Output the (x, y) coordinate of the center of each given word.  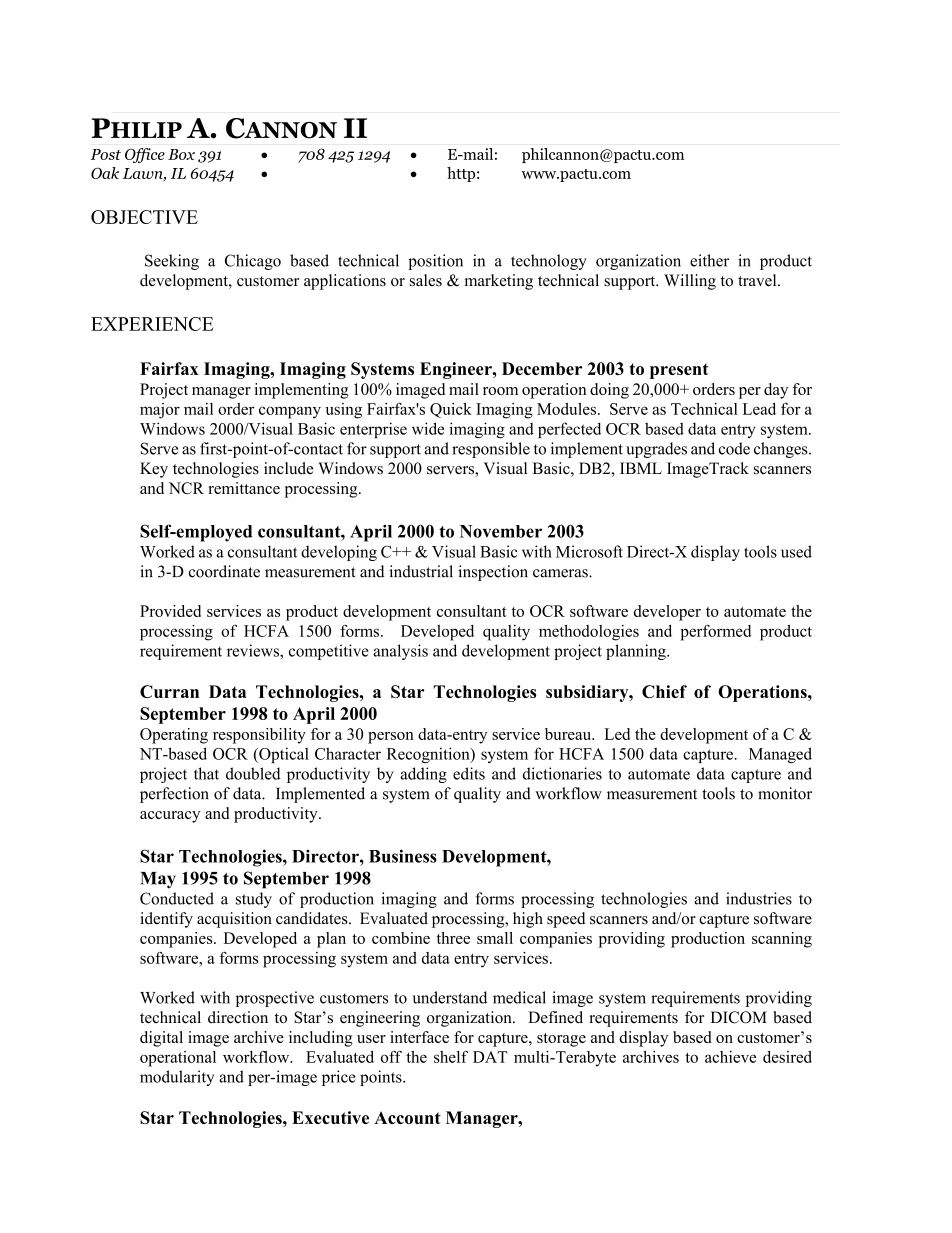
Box (181, 154)
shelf (451, 1057)
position (435, 262)
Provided (170, 611)
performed (715, 632)
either (709, 260)
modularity (177, 1078)
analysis (400, 652)
